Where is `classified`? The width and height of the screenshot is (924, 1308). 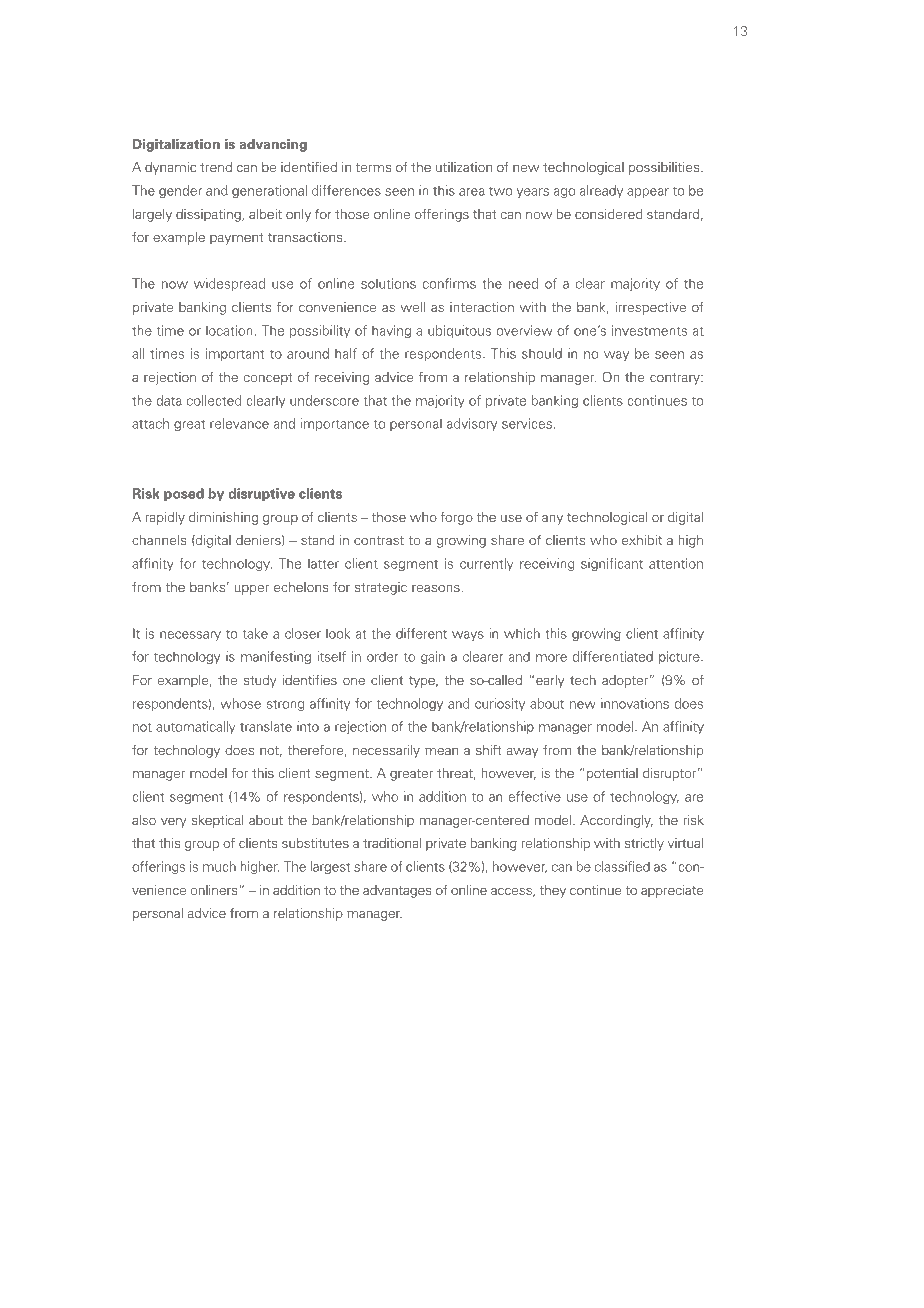
classified is located at coordinates (622, 866).
